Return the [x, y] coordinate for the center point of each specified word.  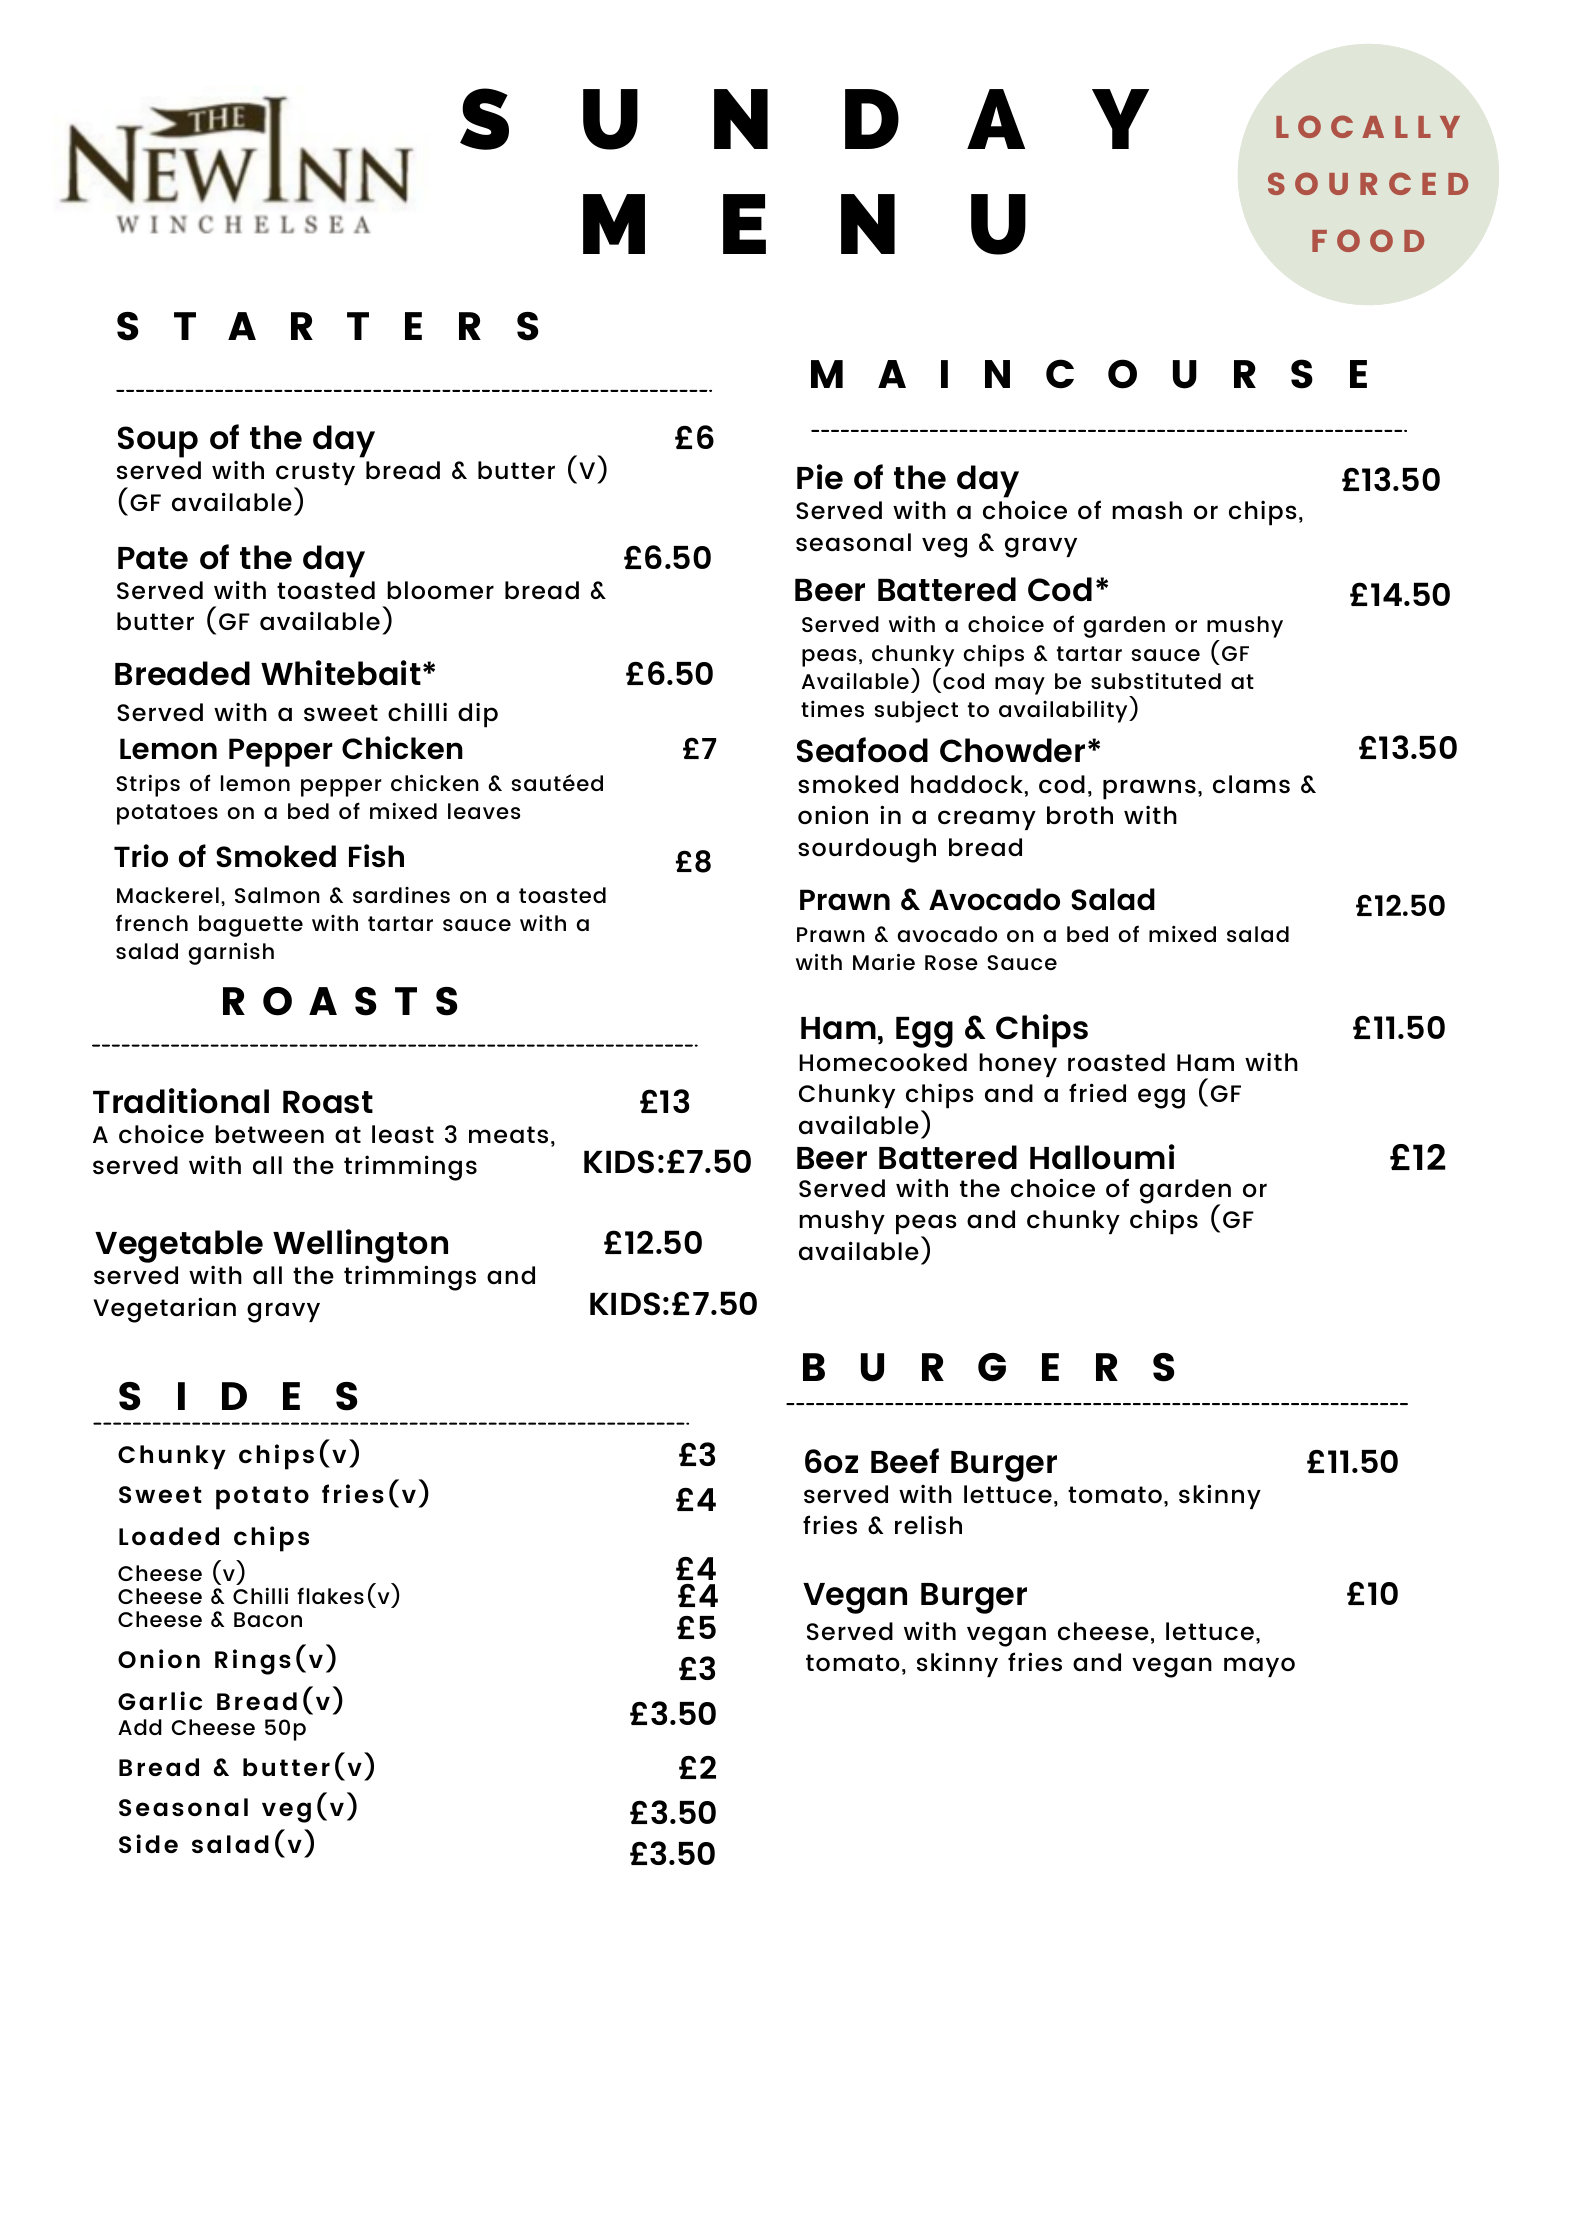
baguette [251, 926]
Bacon [268, 1619]
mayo [1259, 1667]
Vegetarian [164, 1310]
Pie [820, 477]
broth [1080, 815]
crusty [315, 475]
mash [1147, 510]
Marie [884, 961]
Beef [905, 1461]
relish [928, 1525]
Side [148, 1843]
